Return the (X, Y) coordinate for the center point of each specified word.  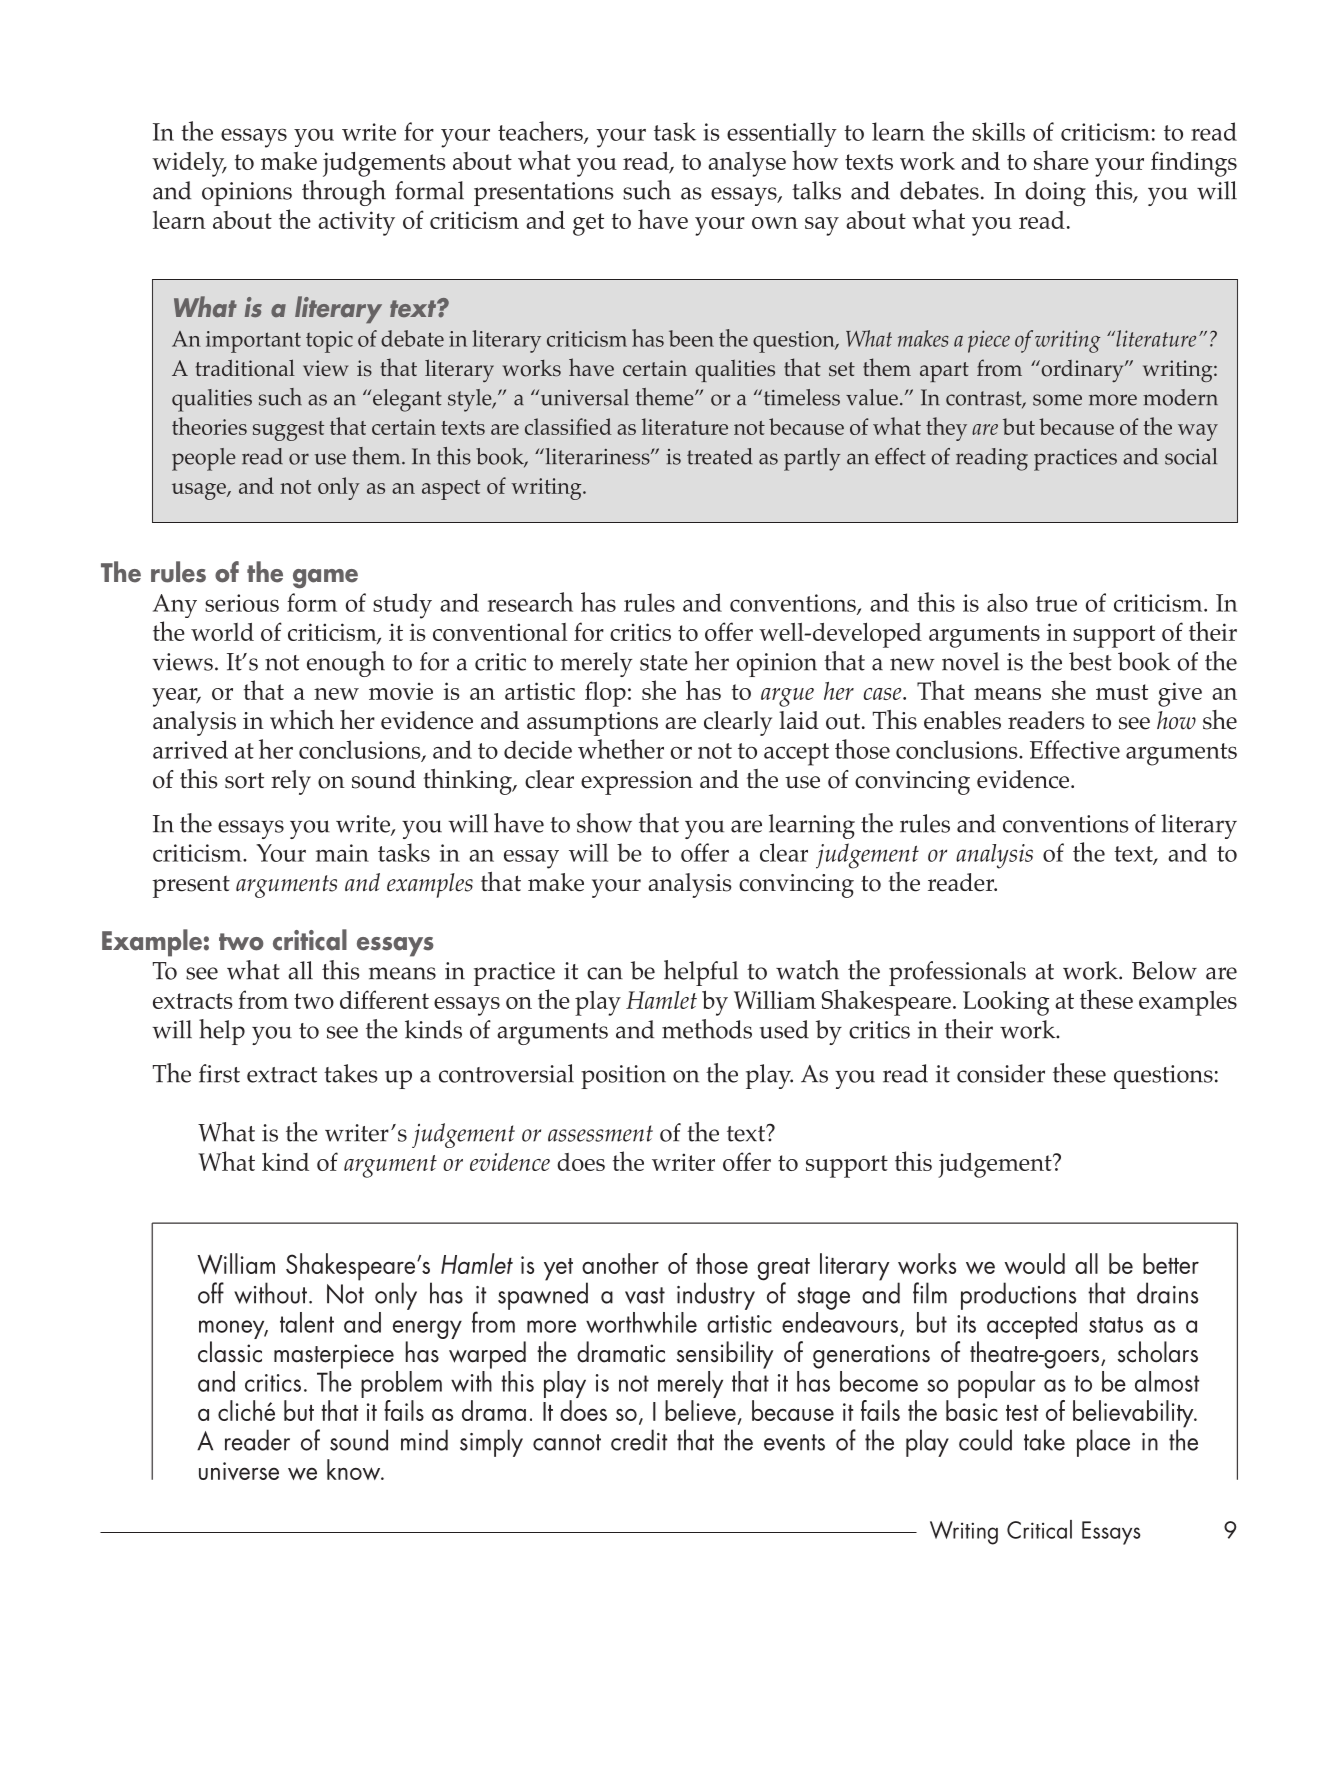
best (1090, 661)
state (664, 663)
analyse (747, 164)
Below (1164, 970)
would (1034, 1263)
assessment (600, 1133)
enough (346, 664)
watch (807, 970)
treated (720, 456)
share (1061, 160)
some (1057, 400)
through (344, 193)
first (219, 1073)
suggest (288, 431)
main (342, 853)
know (355, 1469)
